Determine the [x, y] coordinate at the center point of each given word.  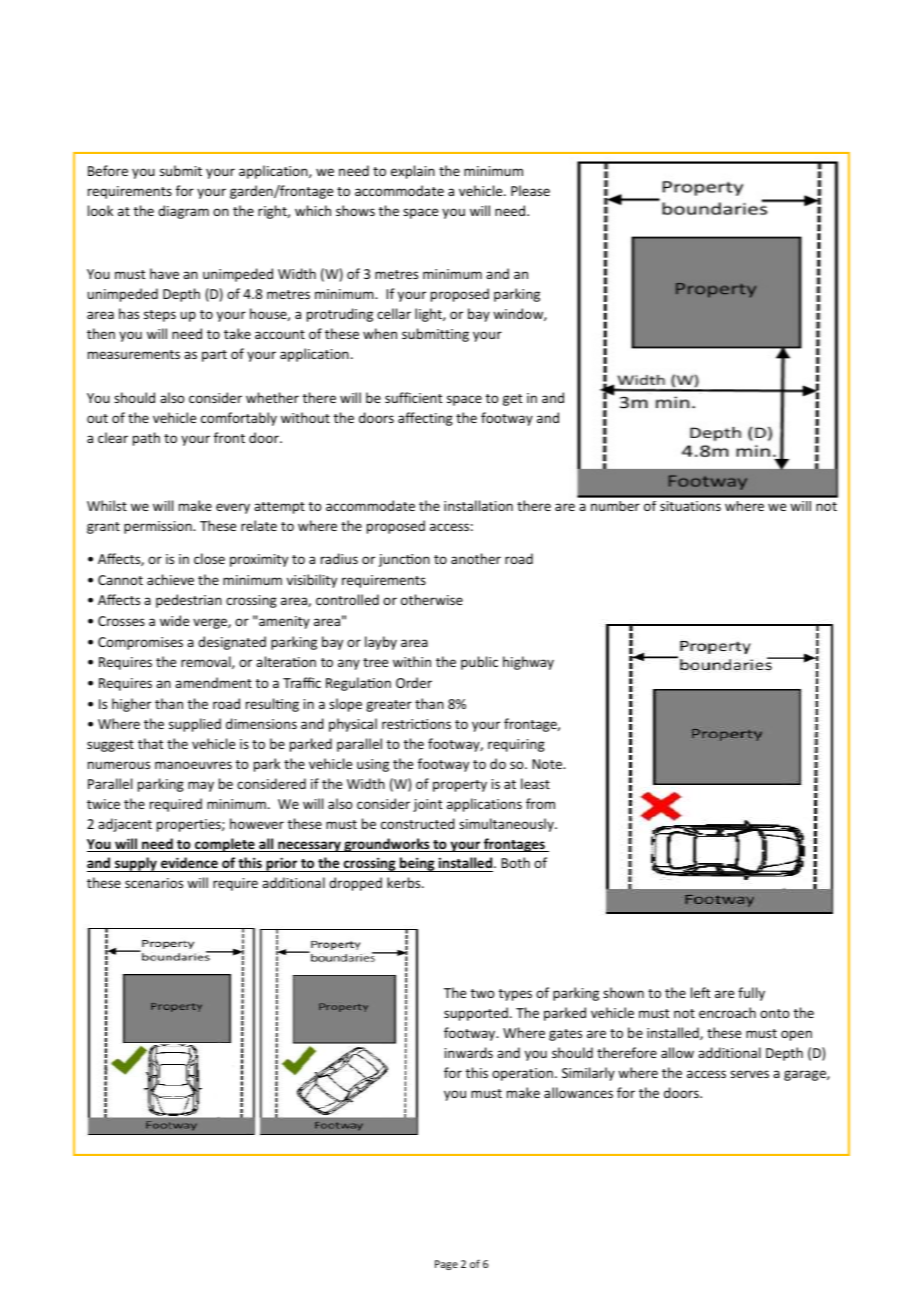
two [482, 993]
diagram [183, 212]
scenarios [154, 883]
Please [530, 190]
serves [749, 1074]
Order [414, 682]
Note [548, 764]
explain [413, 172]
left [700, 992]
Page [446, 1265]
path [146, 439]
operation [522, 1074]
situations [690, 506]
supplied [195, 725]
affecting [425, 419]
